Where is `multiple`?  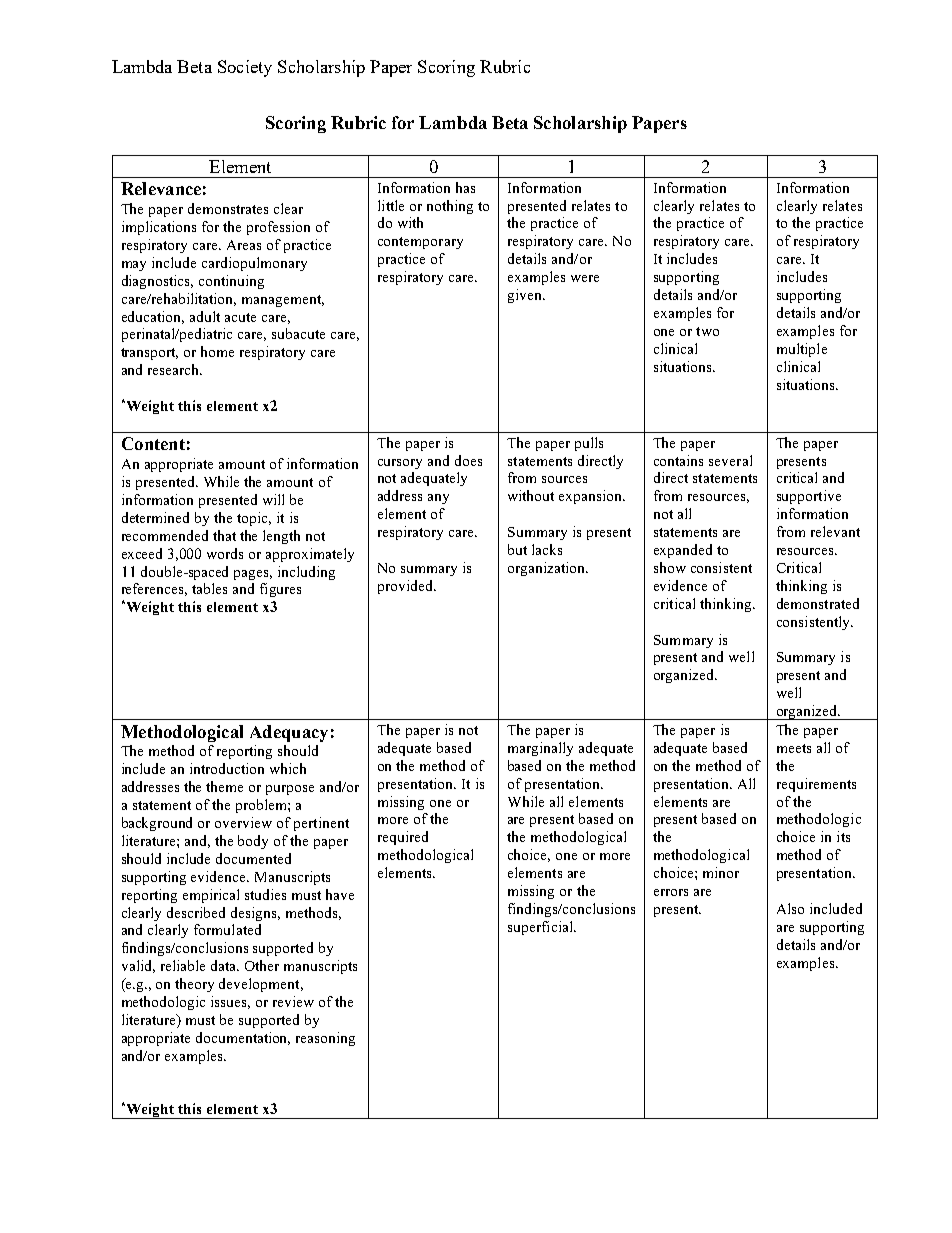 multiple is located at coordinates (802, 350).
